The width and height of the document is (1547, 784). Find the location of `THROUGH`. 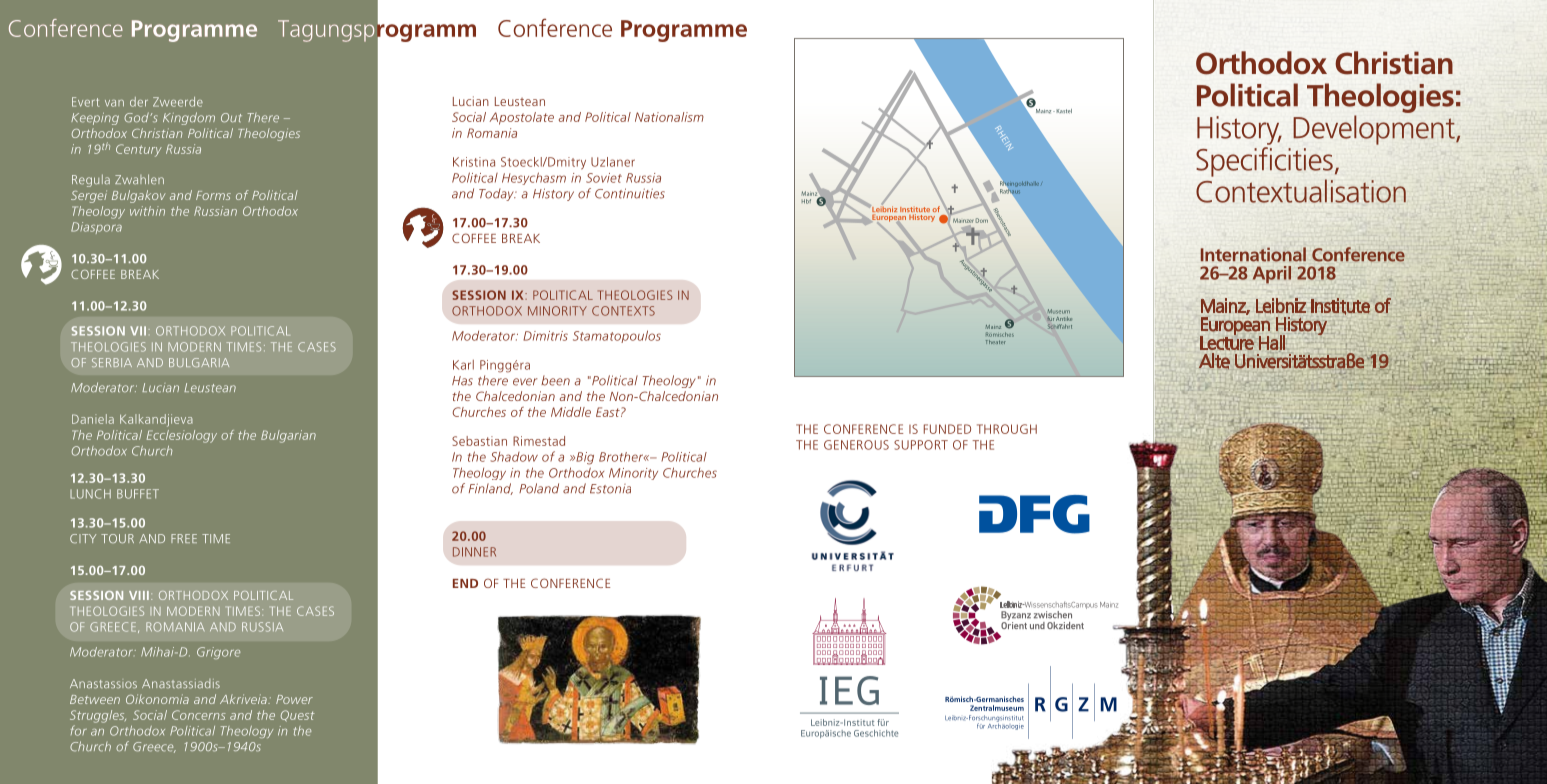

THROUGH is located at coordinates (1007, 429).
